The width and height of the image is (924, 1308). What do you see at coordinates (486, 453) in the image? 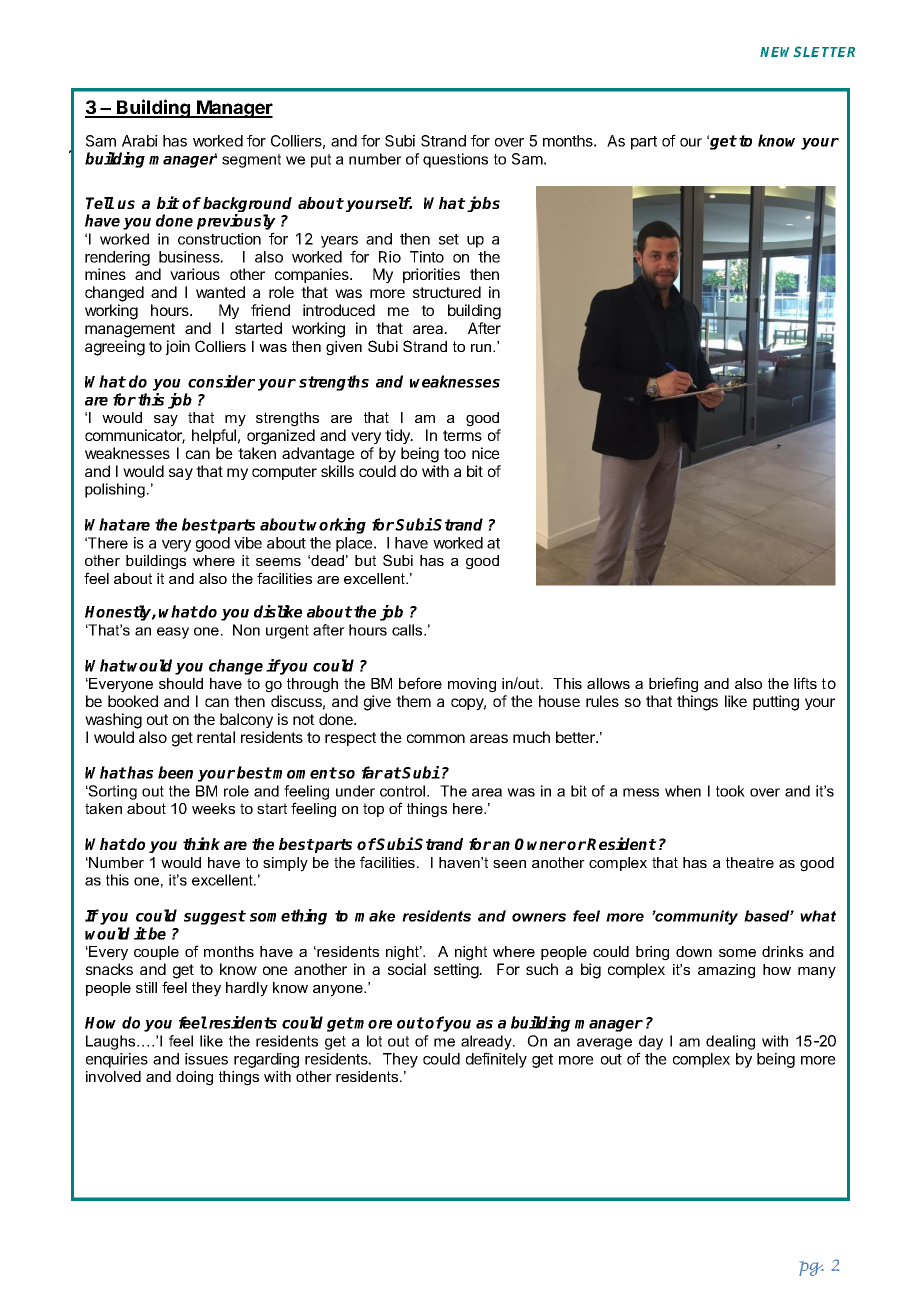
I see `nice` at bounding box center [486, 453].
